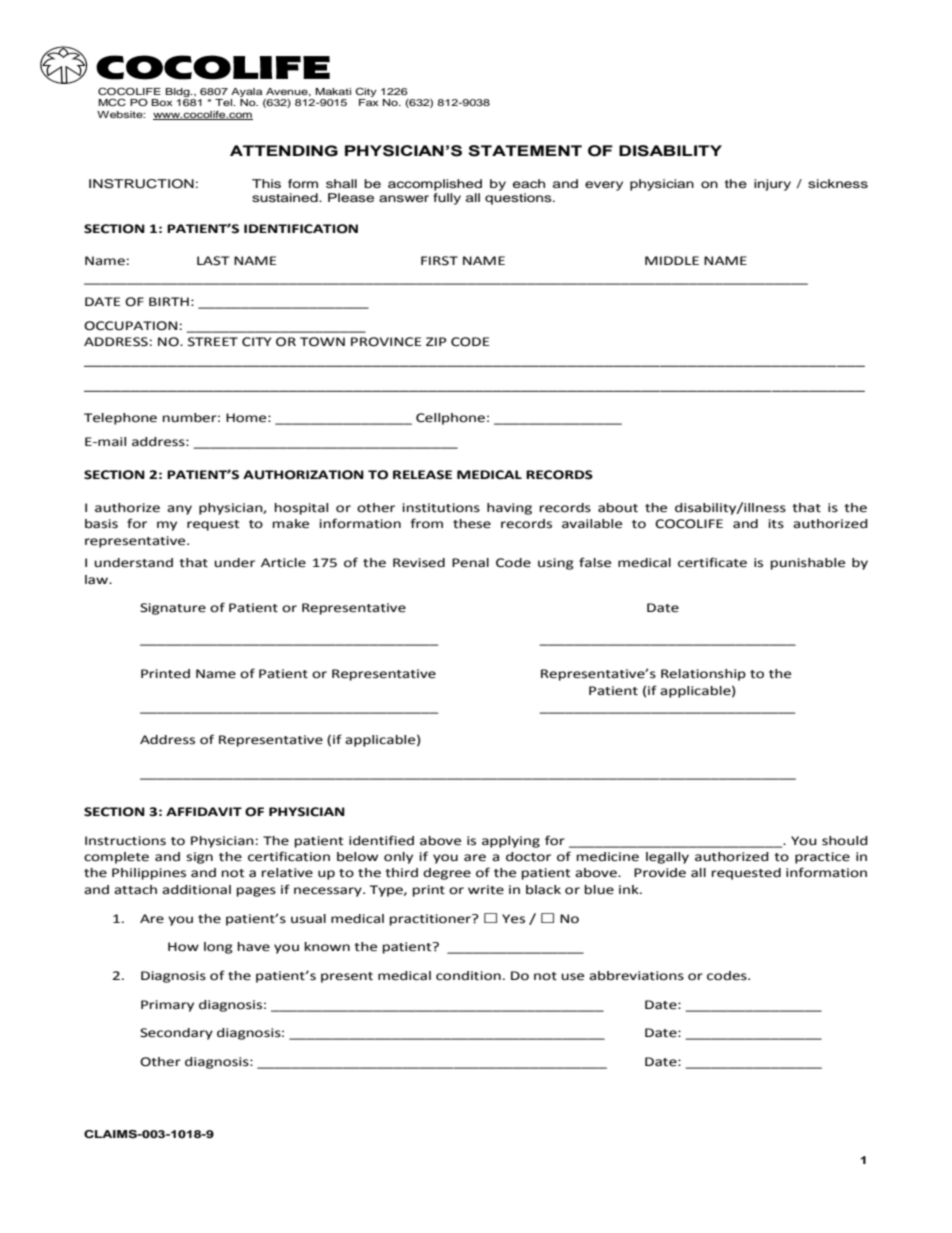 Image resolution: width=952 pixels, height=1233 pixels. What do you see at coordinates (703, 675) in the page?
I see `Relationship` at bounding box center [703, 675].
